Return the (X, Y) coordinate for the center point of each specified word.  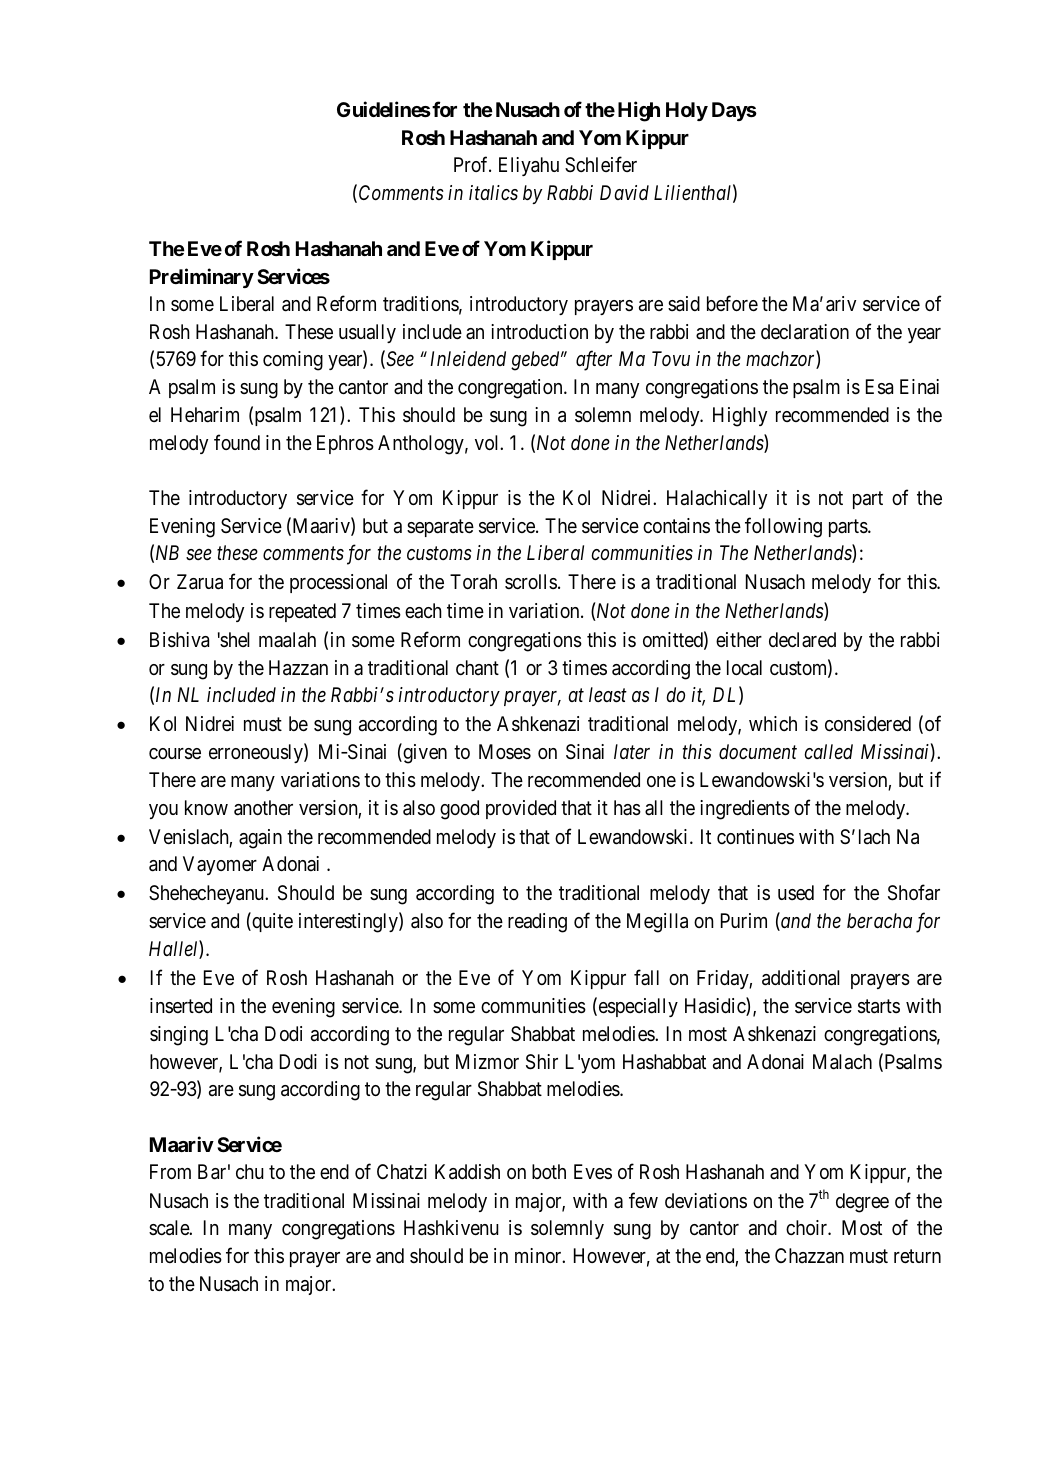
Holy (687, 111)
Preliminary (202, 278)
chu (250, 1171)
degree (862, 1203)
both (549, 1171)
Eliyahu (529, 166)
